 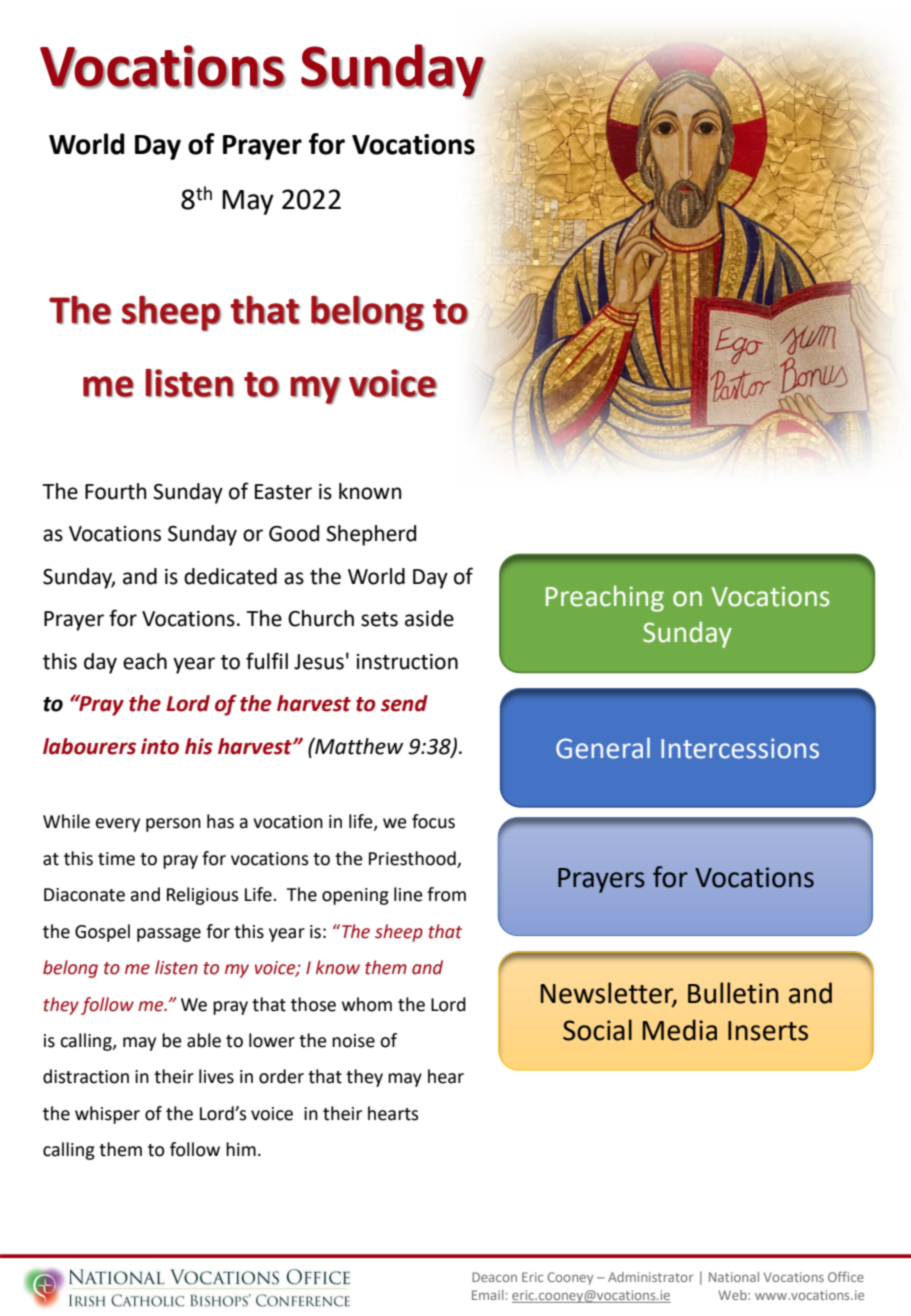 What do you see at coordinates (446, 894) in the screenshot?
I see `from` at bounding box center [446, 894].
